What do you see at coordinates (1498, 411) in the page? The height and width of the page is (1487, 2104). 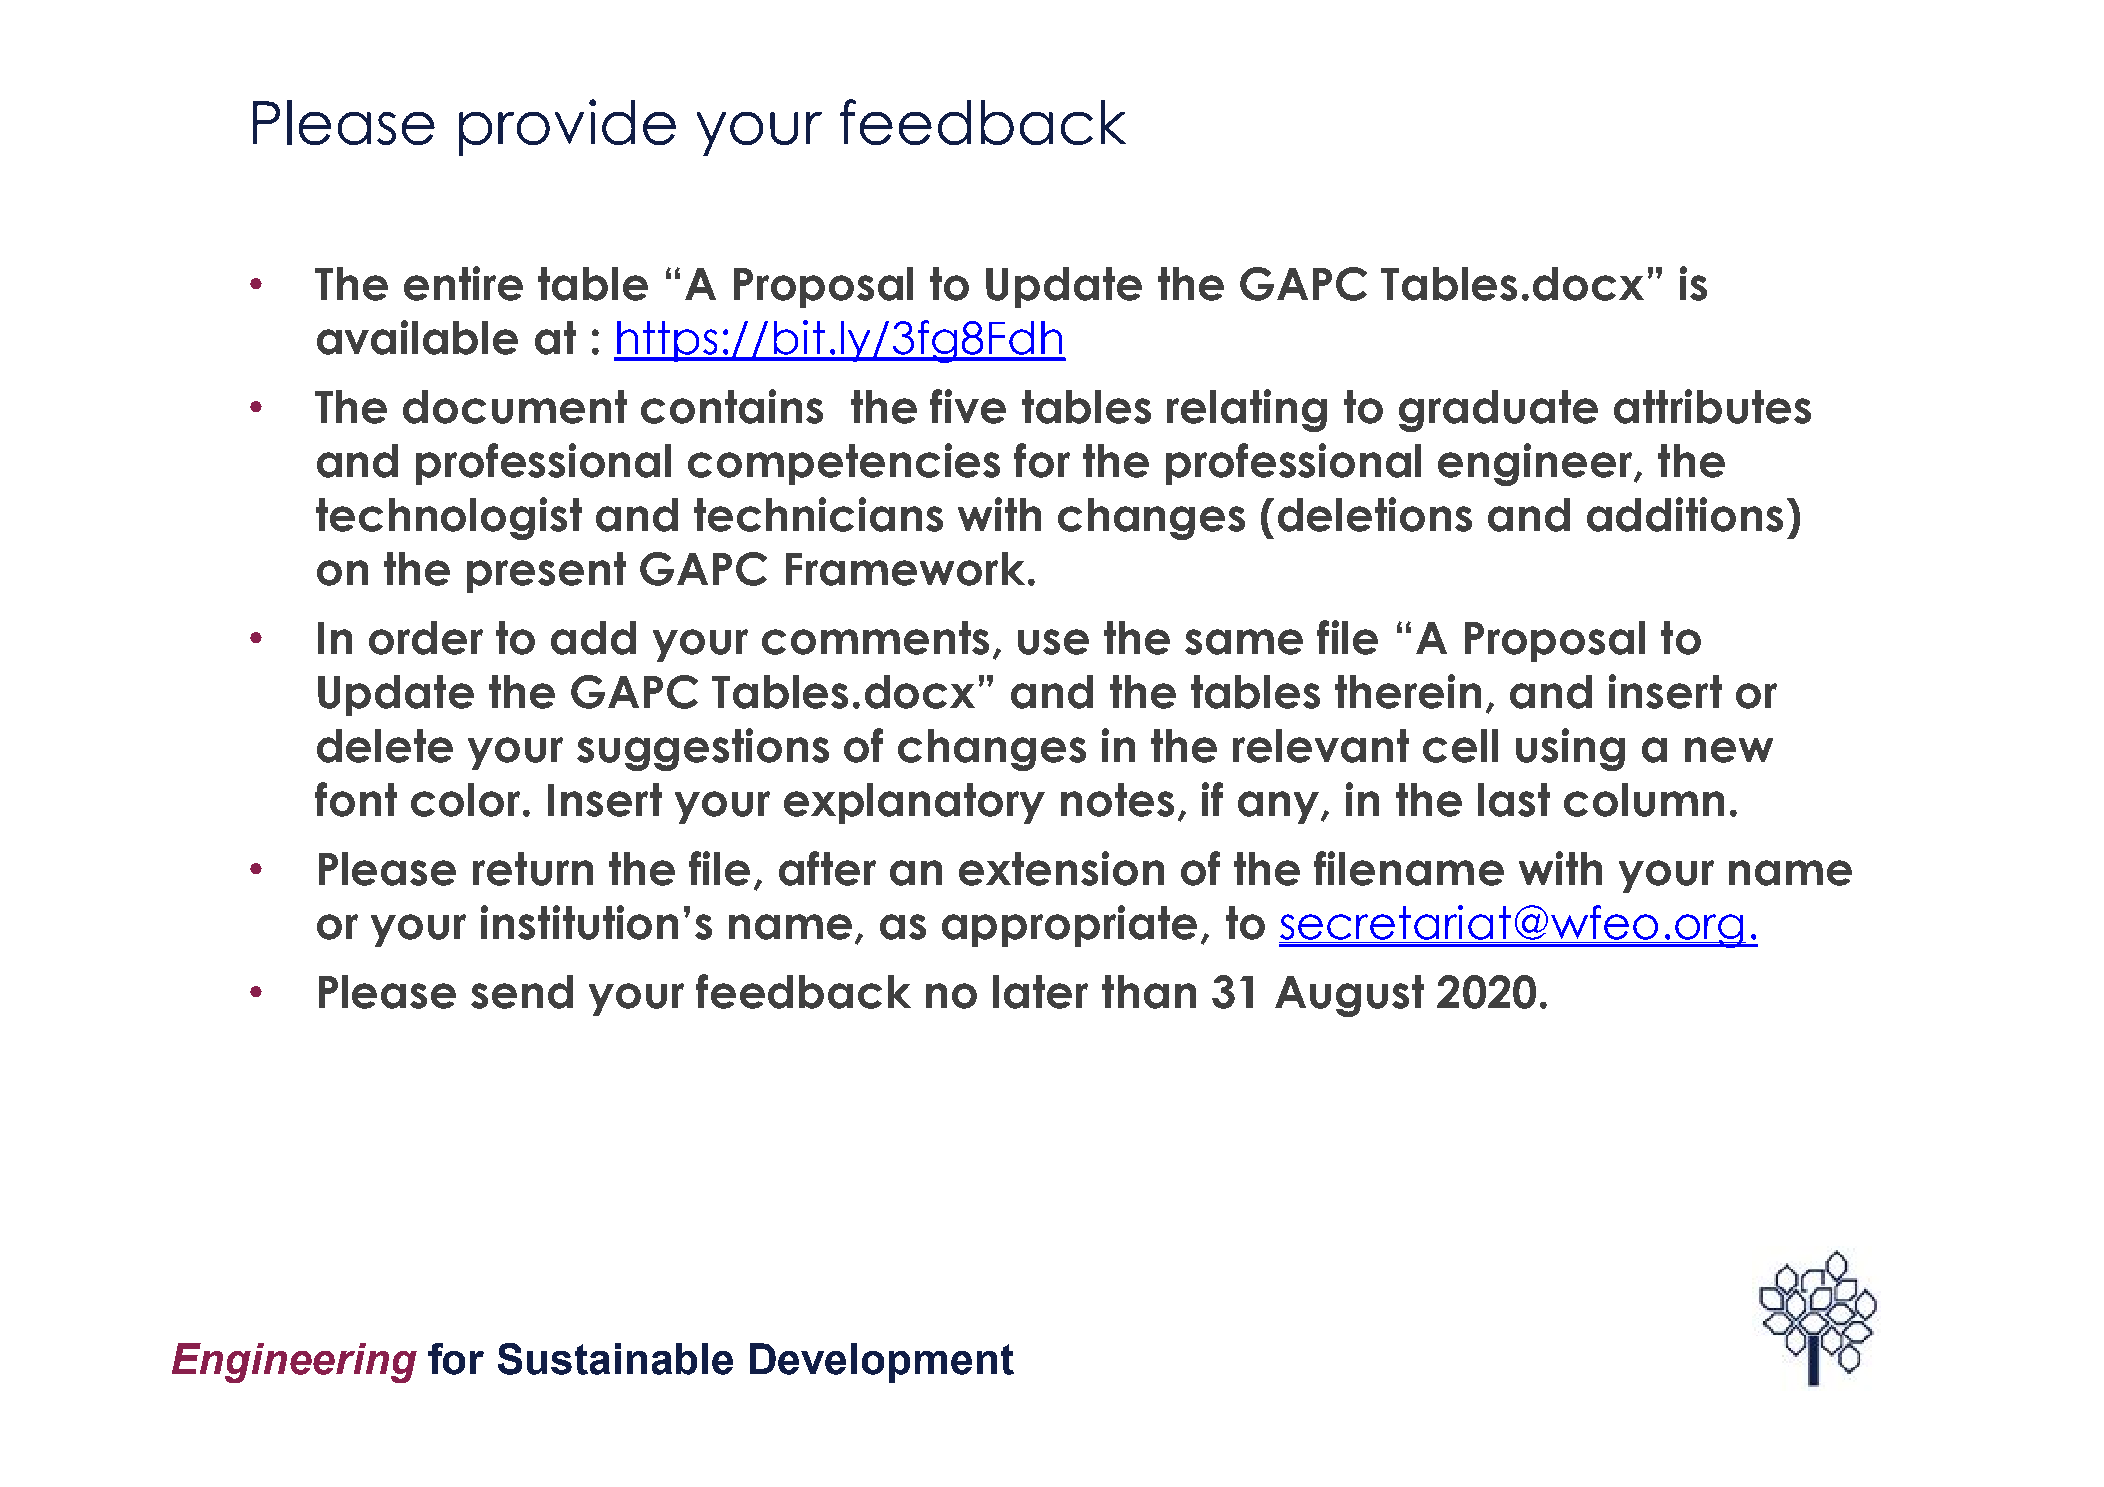 I see `graduate` at bounding box center [1498, 411].
